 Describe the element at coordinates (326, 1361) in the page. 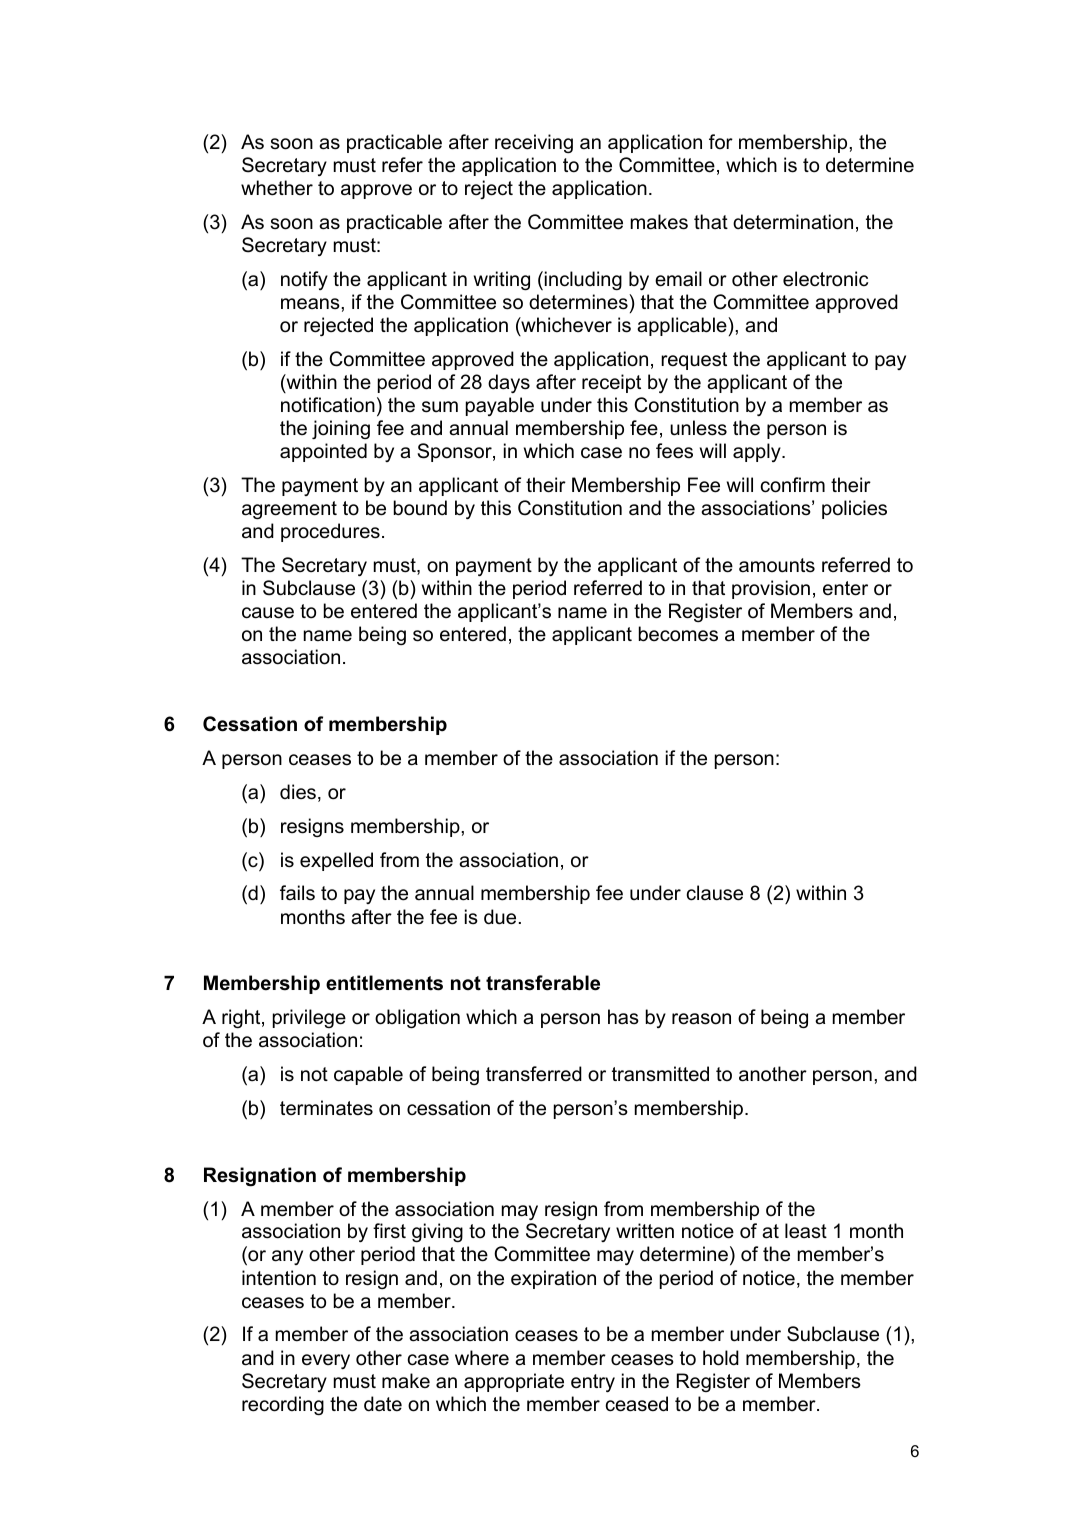

I see `every` at that location.
